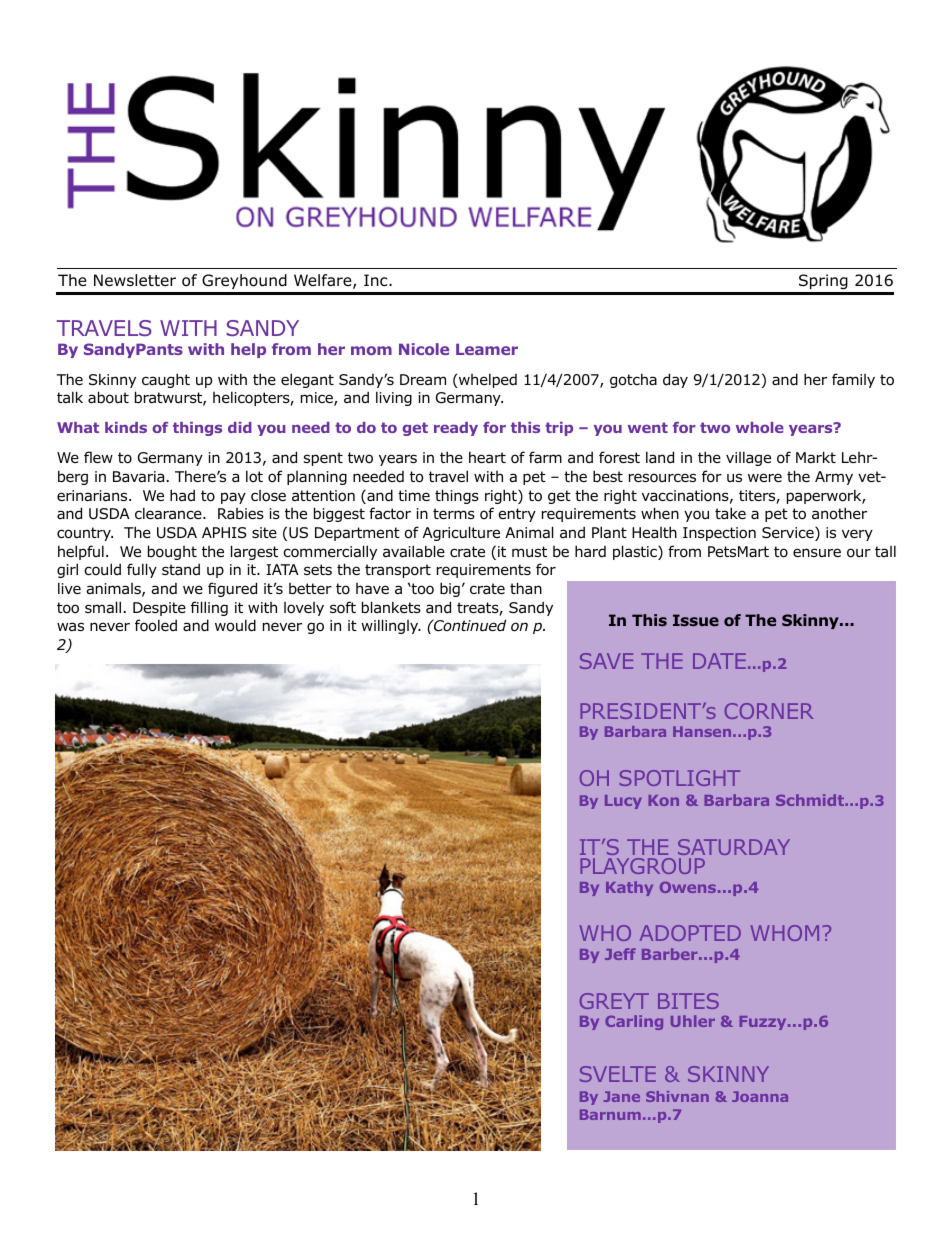 This screenshot has height=1233, width=952. I want to click on Nicole, so click(424, 349).
